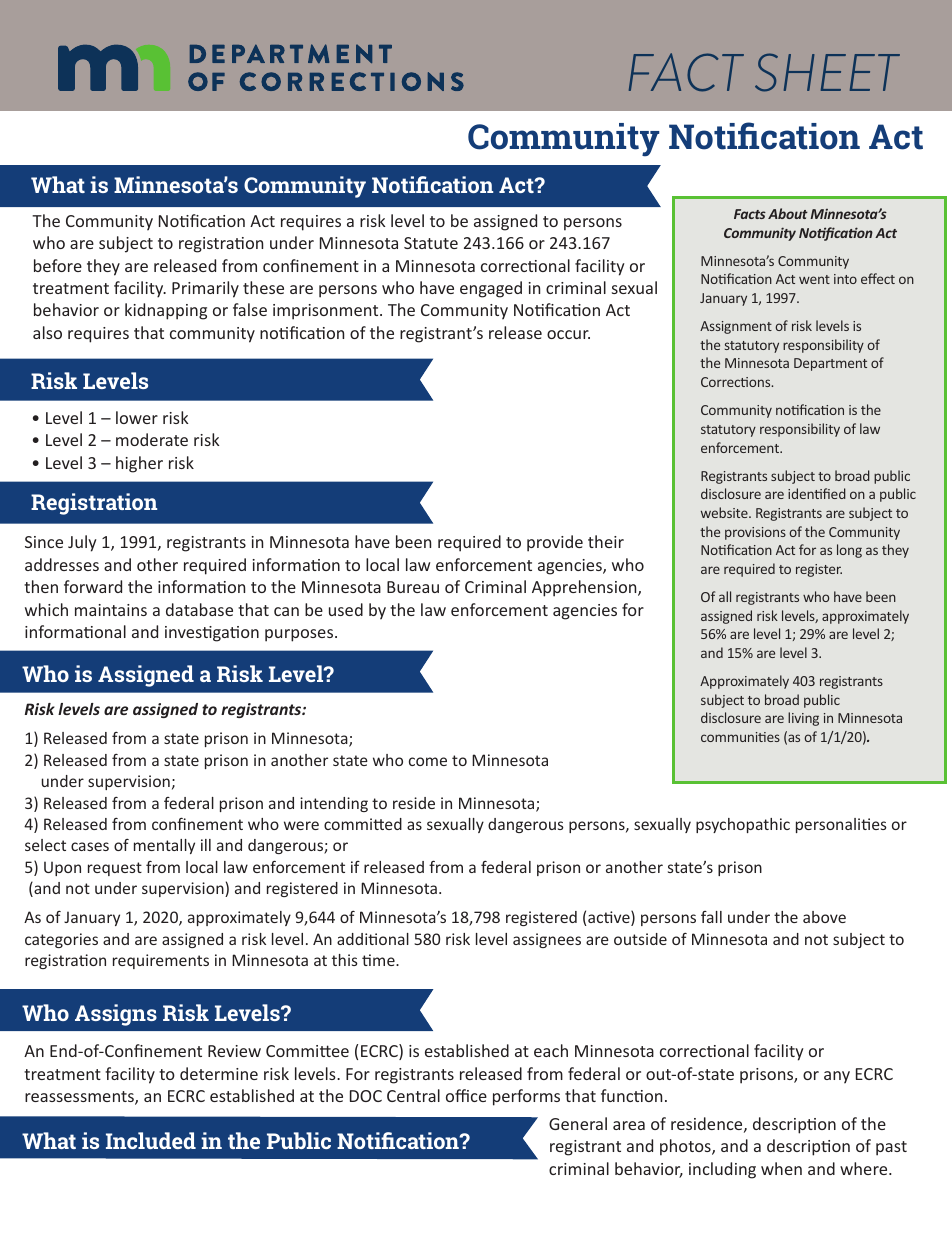  What do you see at coordinates (151, 1140) in the image?
I see `Included` at bounding box center [151, 1140].
